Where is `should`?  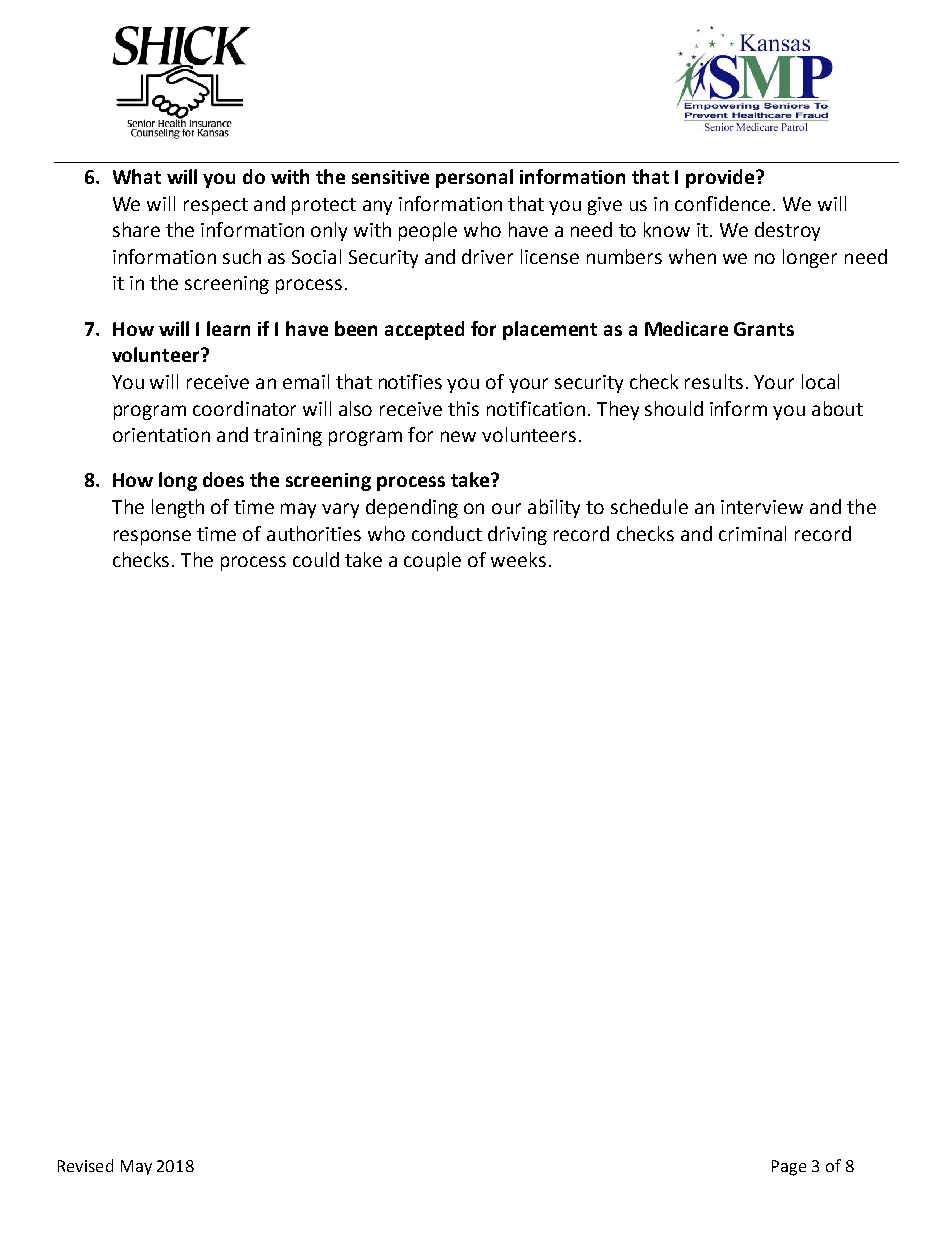 should is located at coordinates (674, 408).
